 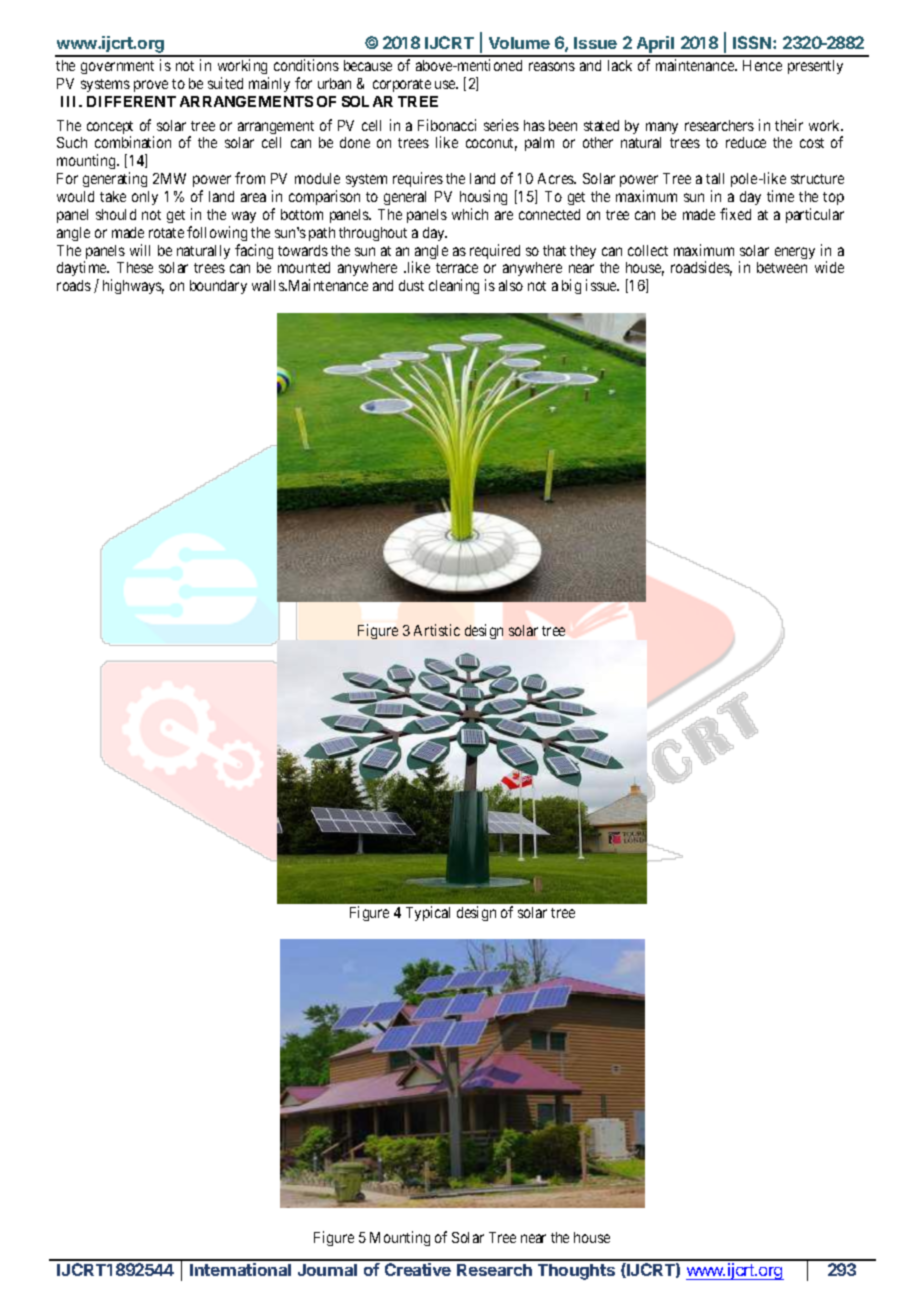 What do you see at coordinates (782, 267) in the screenshot?
I see `between` at bounding box center [782, 267].
